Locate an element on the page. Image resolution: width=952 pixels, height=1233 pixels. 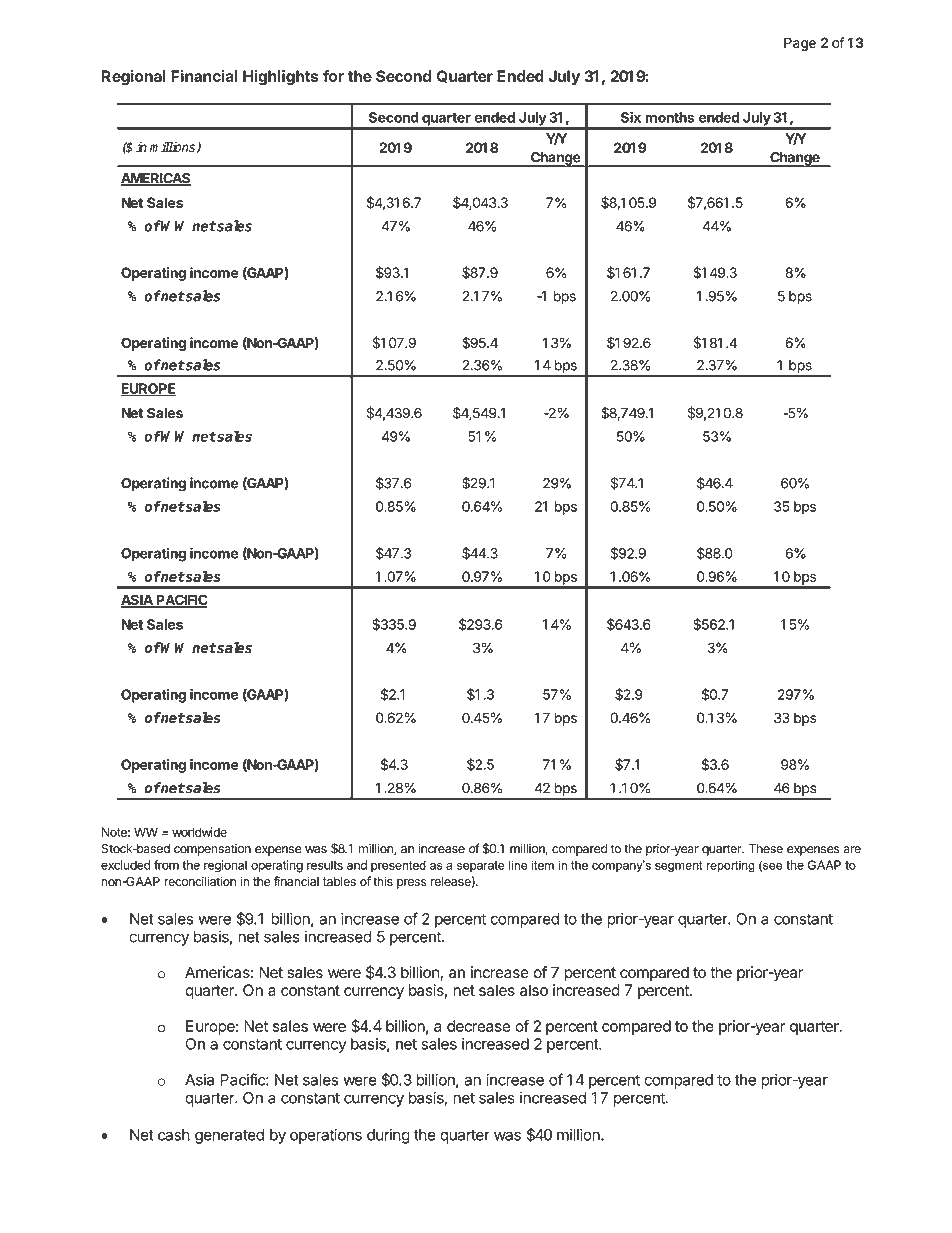
for is located at coordinates (333, 76).
